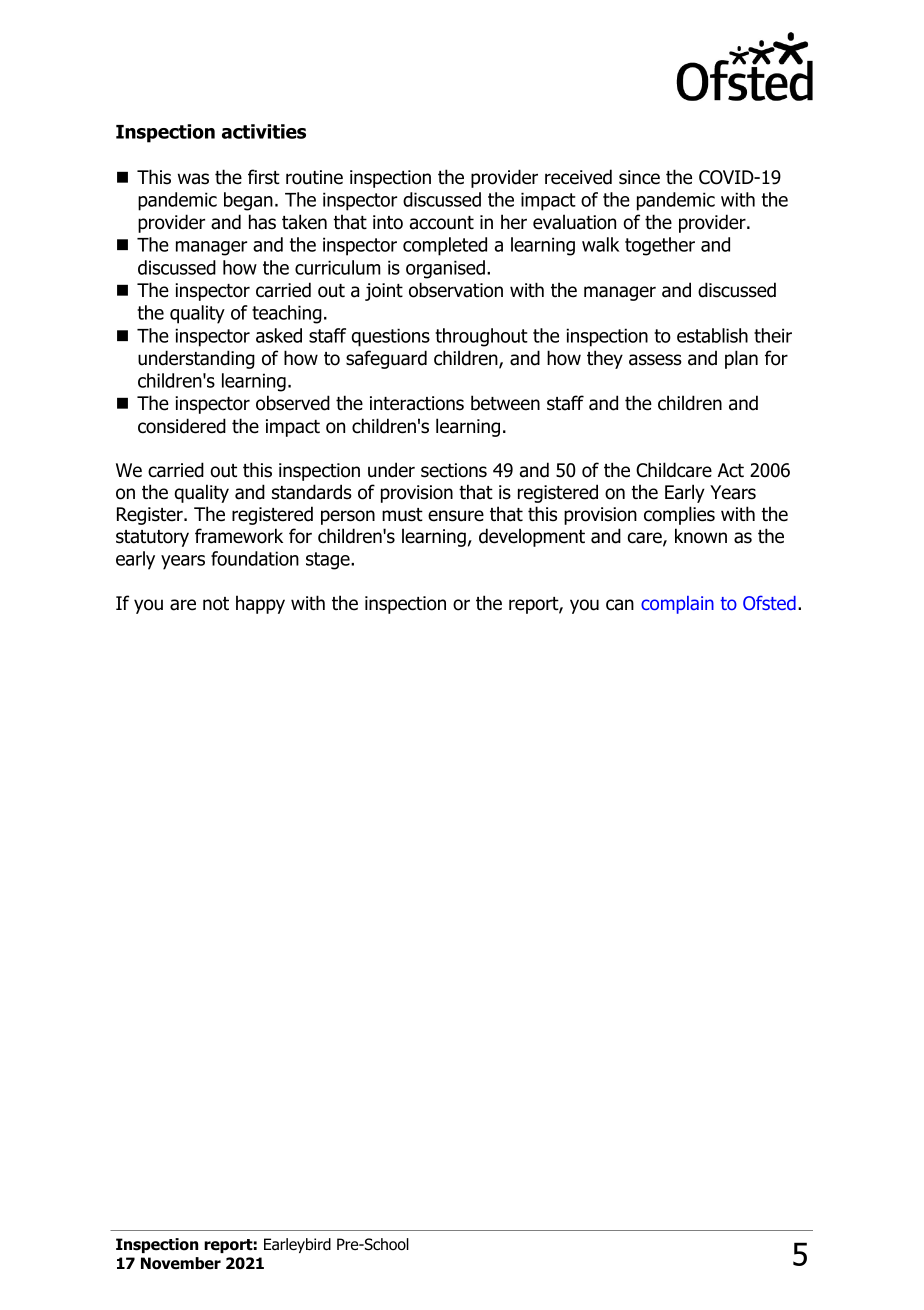  Describe the element at coordinates (260, 604) in the document. I see `happy` at that location.
